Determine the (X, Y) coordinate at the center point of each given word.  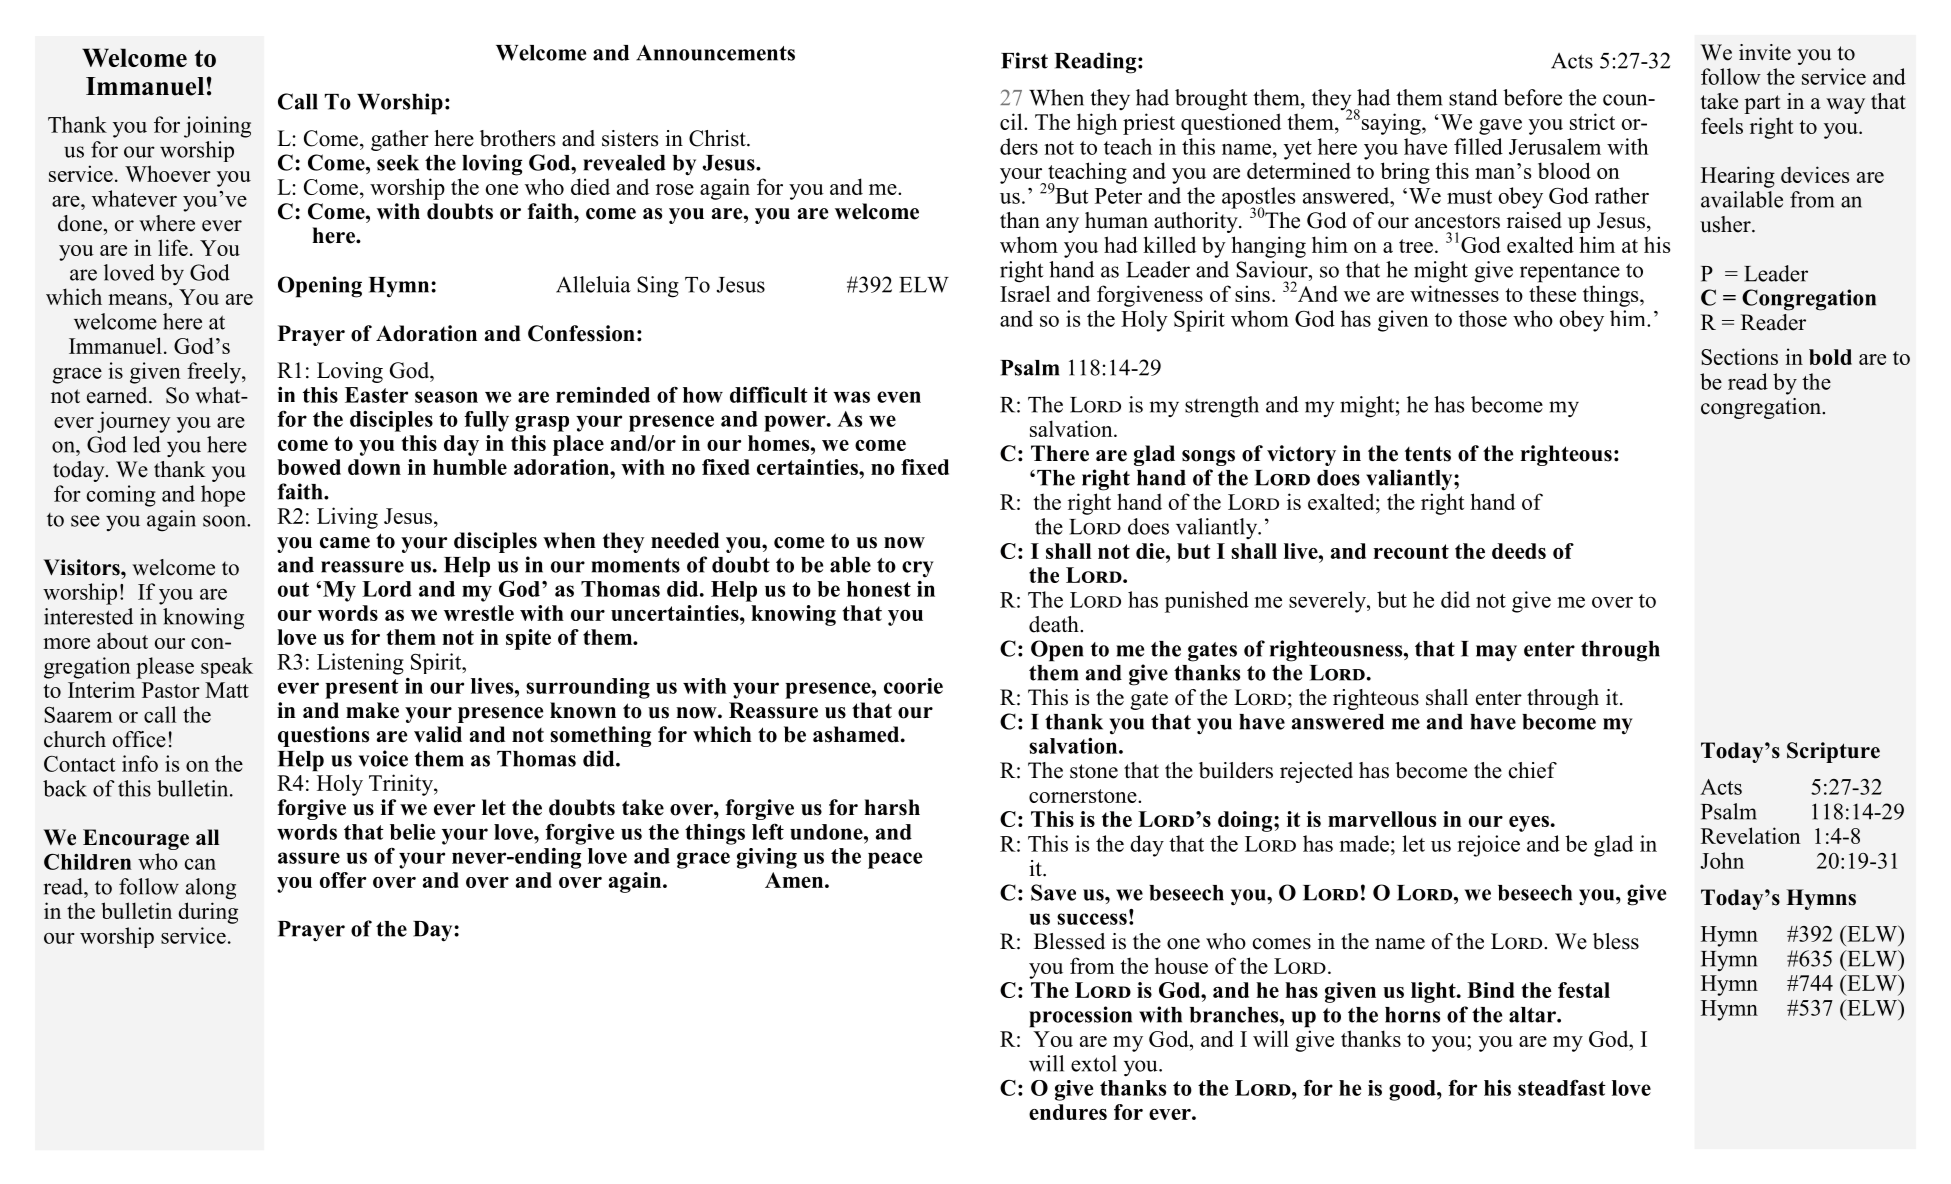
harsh (892, 807)
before (1532, 97)
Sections (1739, 356)
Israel (1025, 293)
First (1024, 60)
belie (412, 832)
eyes (1529, 824)
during (208, 913)
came (345, 543)
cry (918, 569)
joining (217, 127)
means (137, 299)
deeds (1519, 551)
